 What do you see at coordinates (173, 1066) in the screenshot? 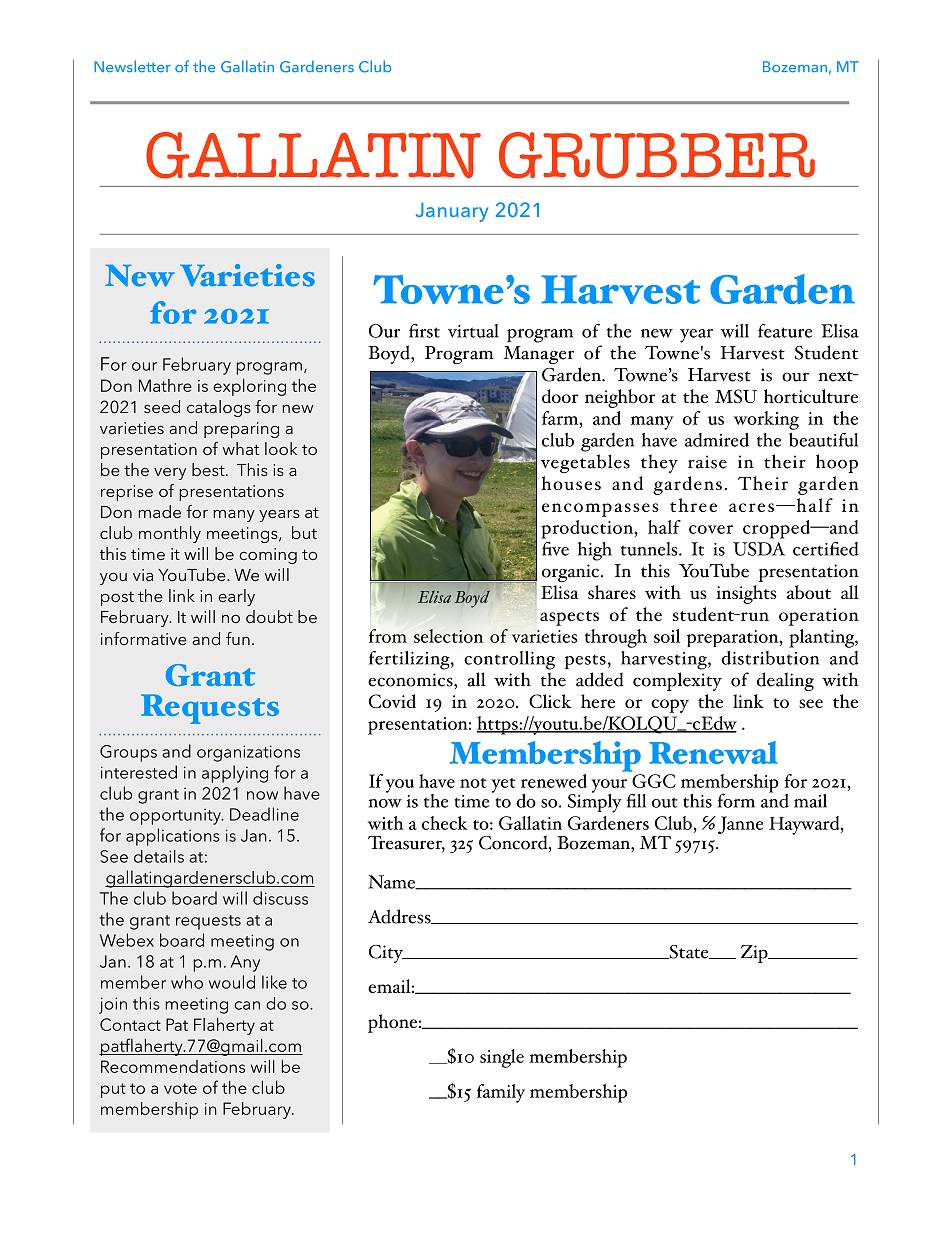
I see `Recommendations` at bounding box center [173, 1066].
